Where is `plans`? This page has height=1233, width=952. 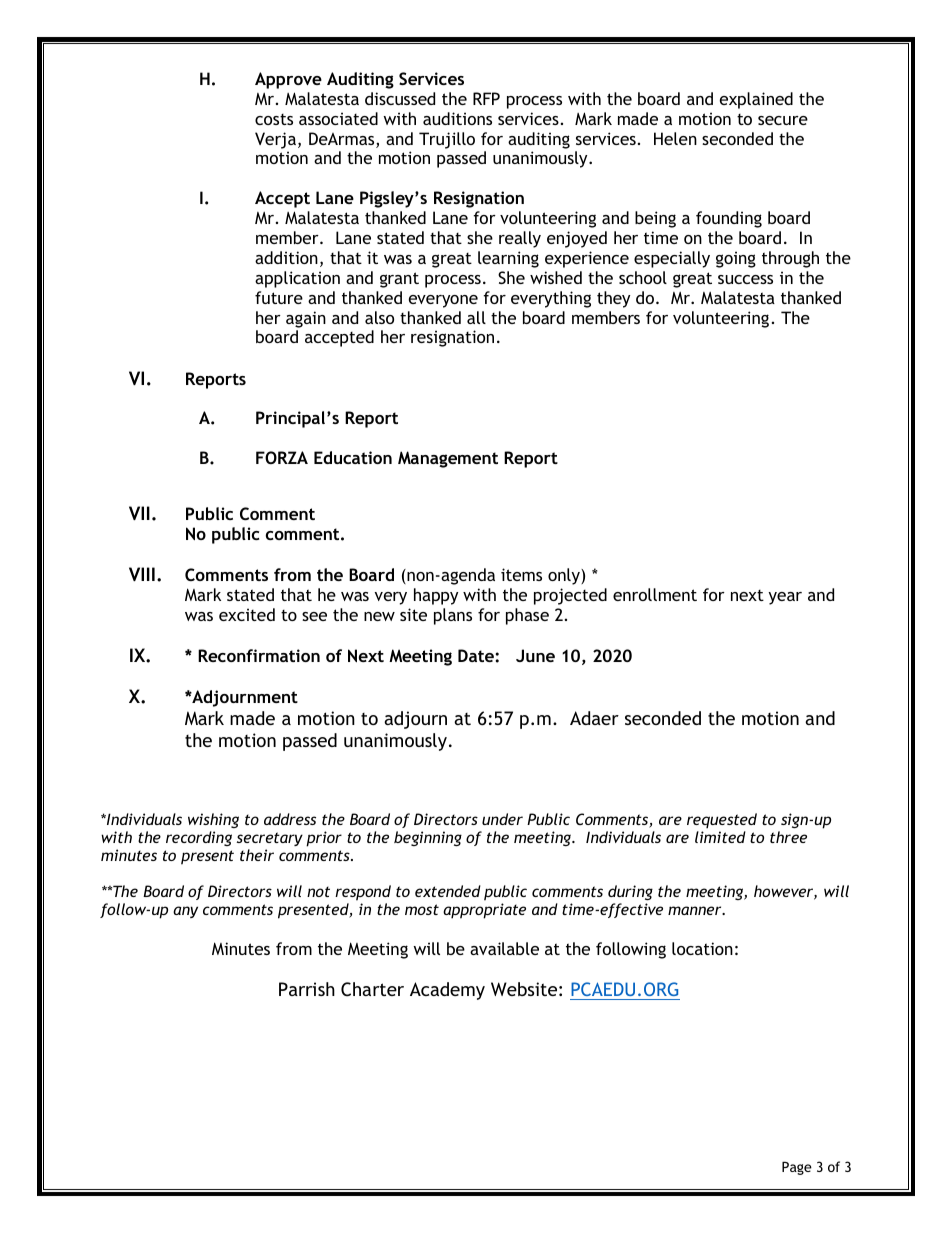
plans is located at coordinates (453, 616).
